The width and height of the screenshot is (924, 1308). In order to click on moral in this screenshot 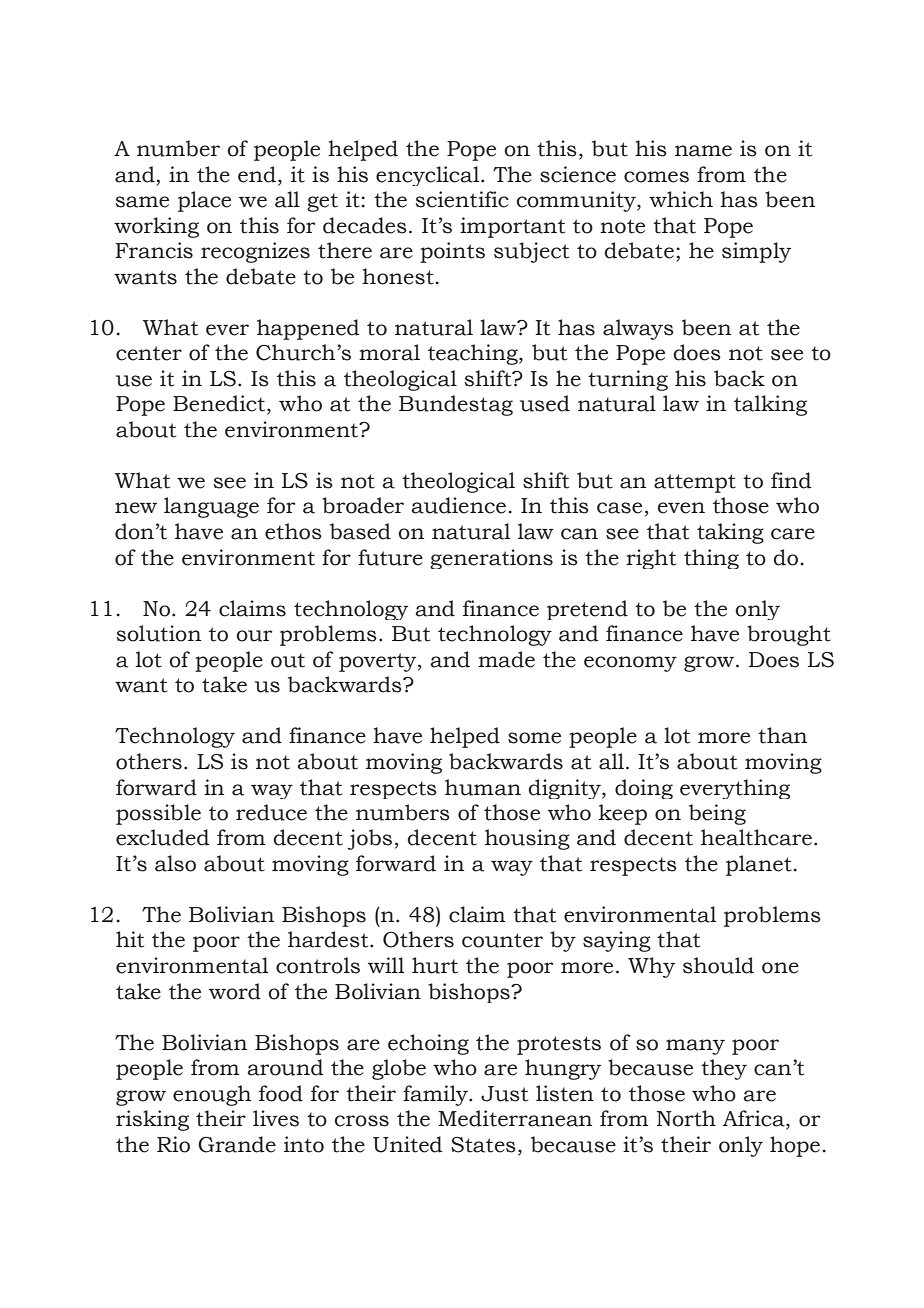, I will do `click(389, 352)`.
